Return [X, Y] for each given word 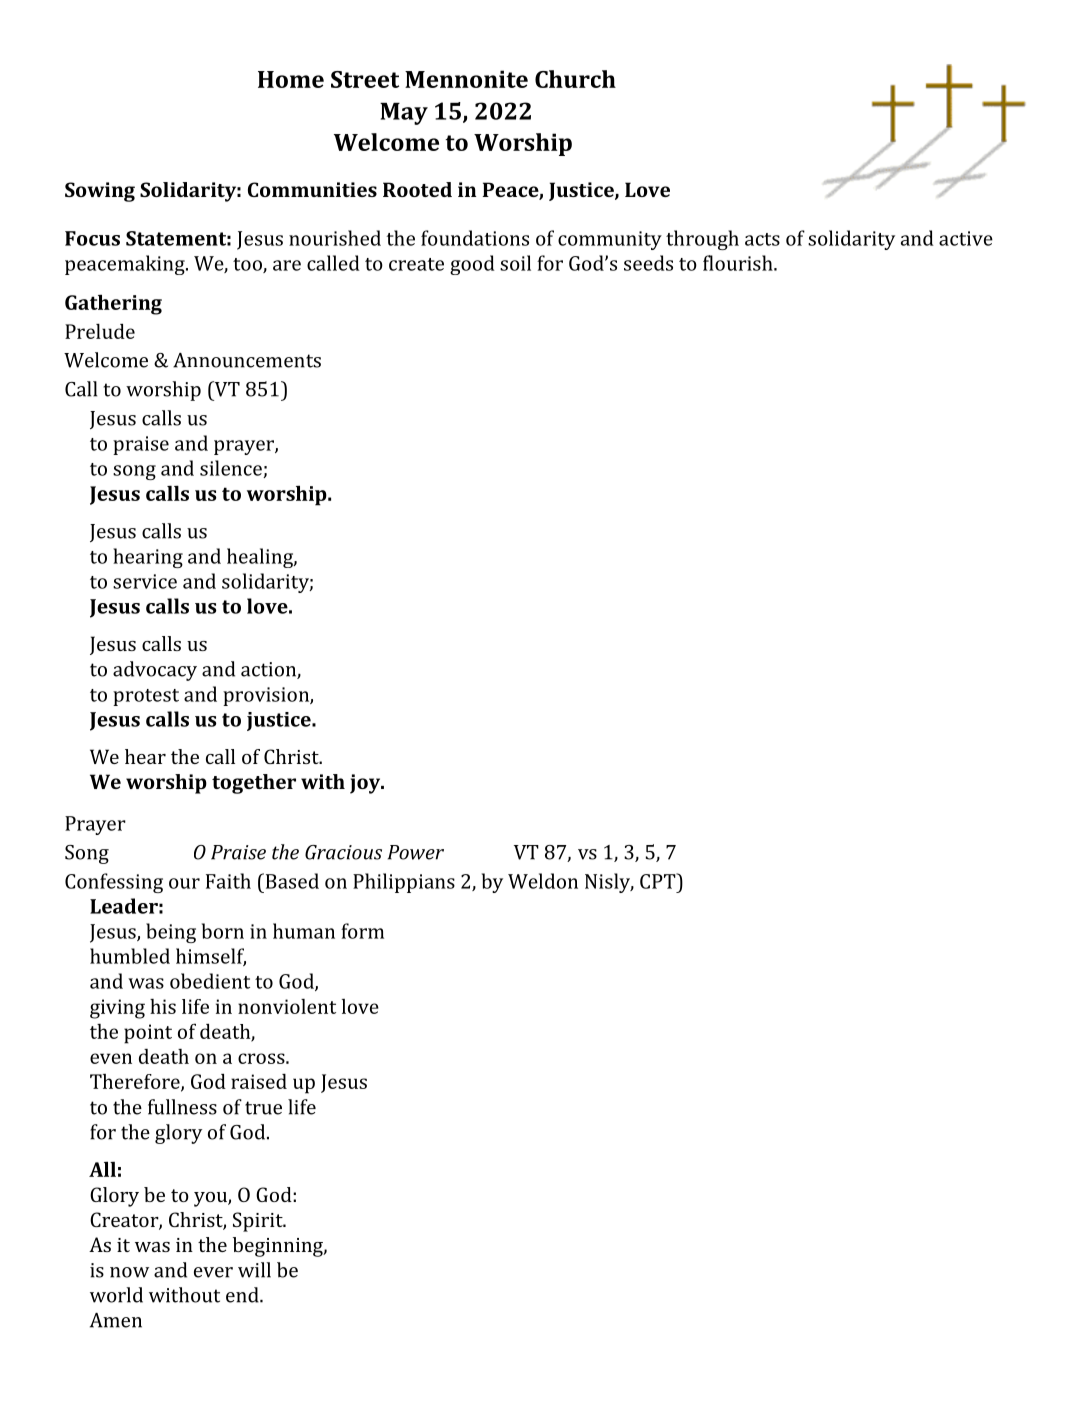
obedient [210, 981]
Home [291, 79]
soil [515, 263]
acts [762, 239]
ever [213, 1272]
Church [575, 79]
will [254, 1270]
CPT [659, 881]
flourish [739, 263]
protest [146, 697]
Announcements [247, 360]
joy [366, 784]
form [362, 931]
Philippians [404, 883]
